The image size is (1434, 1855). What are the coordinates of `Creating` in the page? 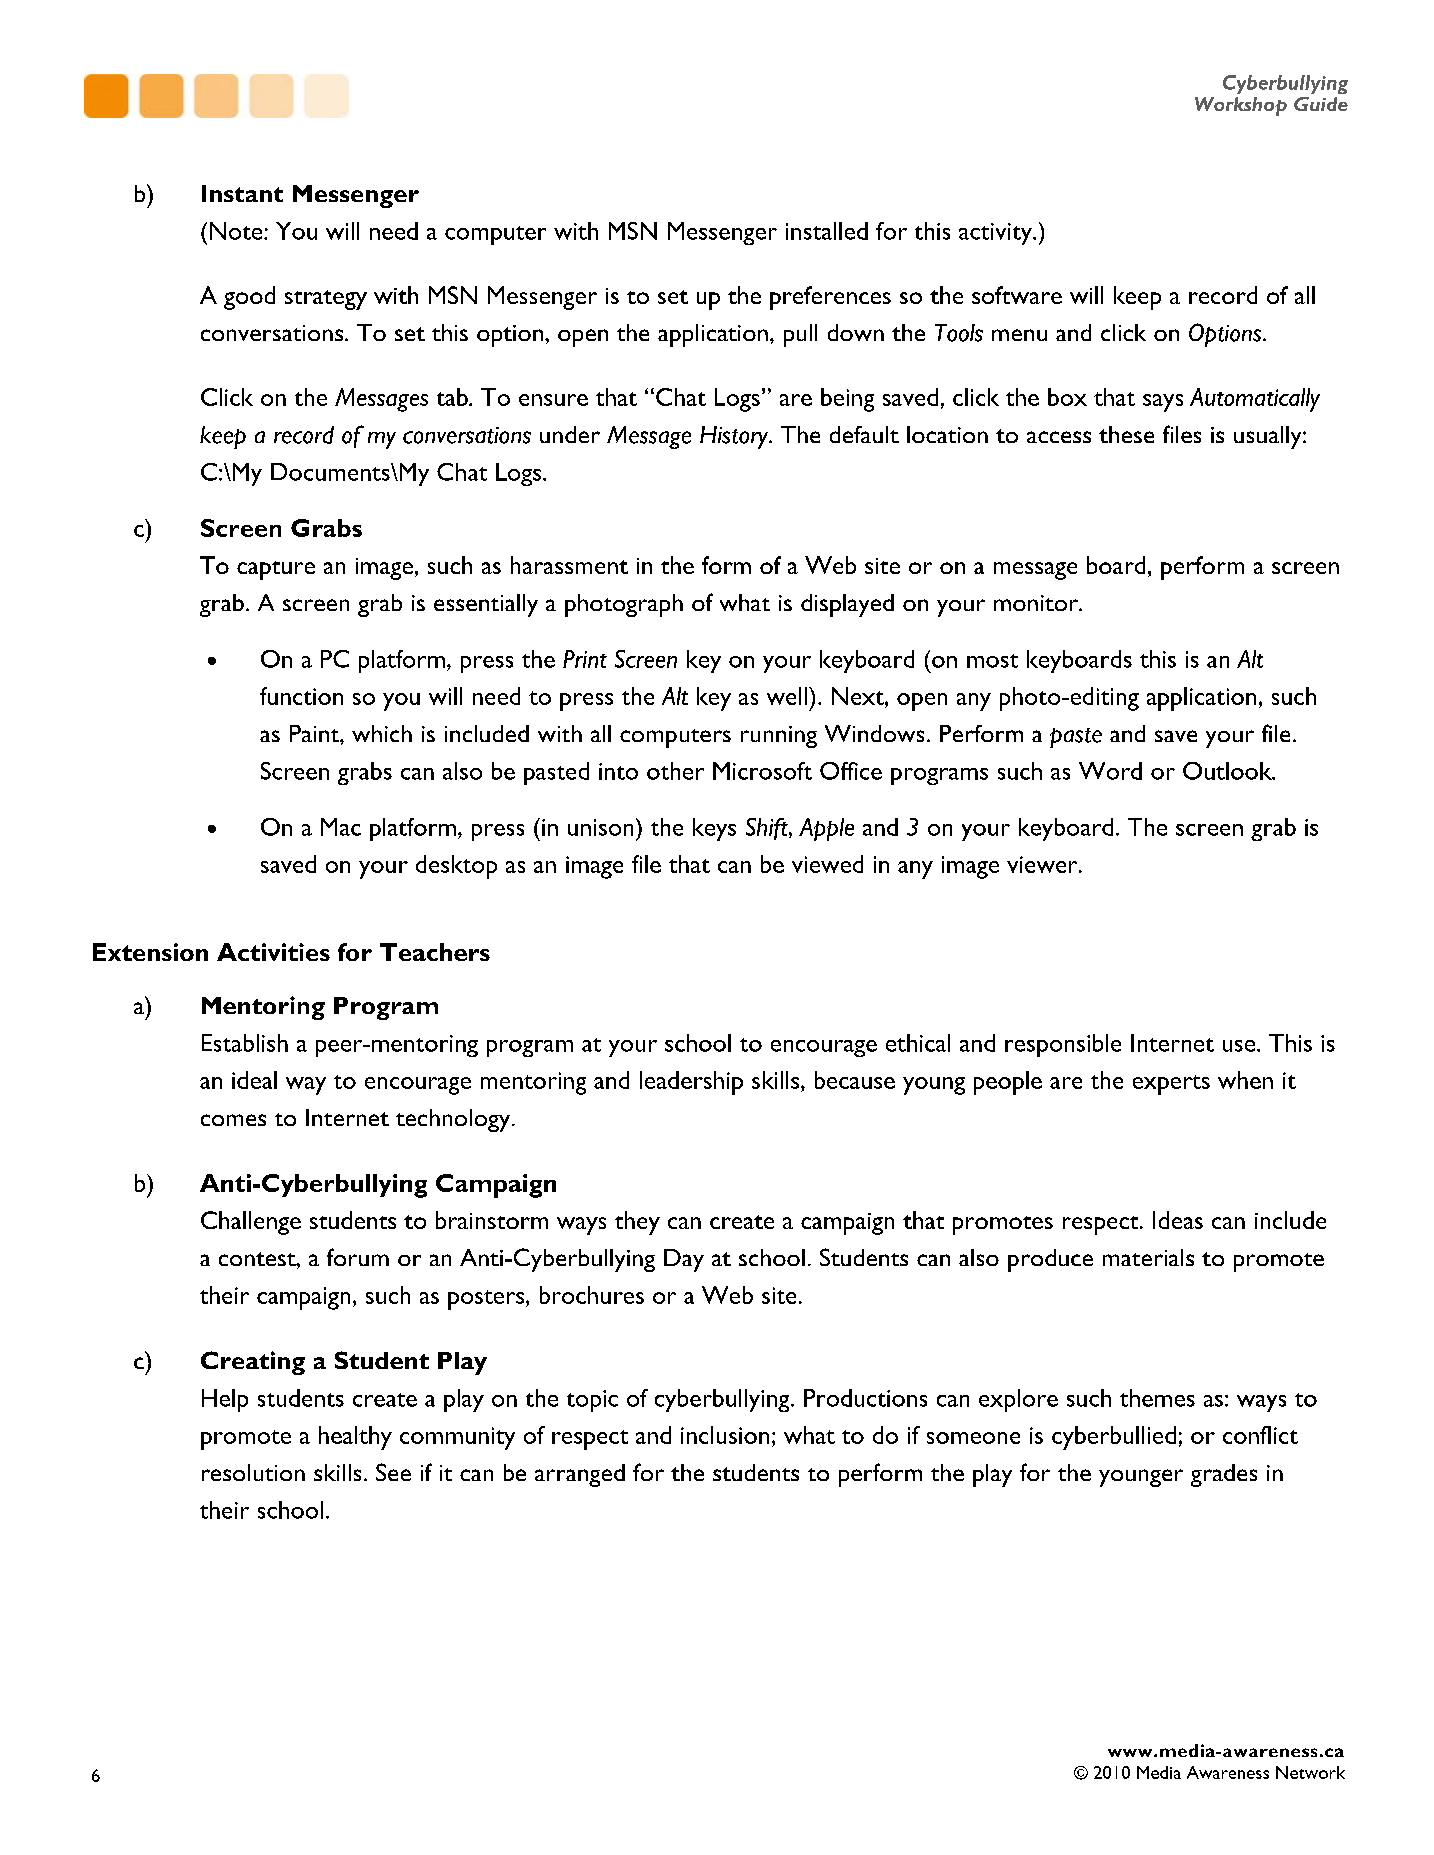 It's located at (253, 1363).
